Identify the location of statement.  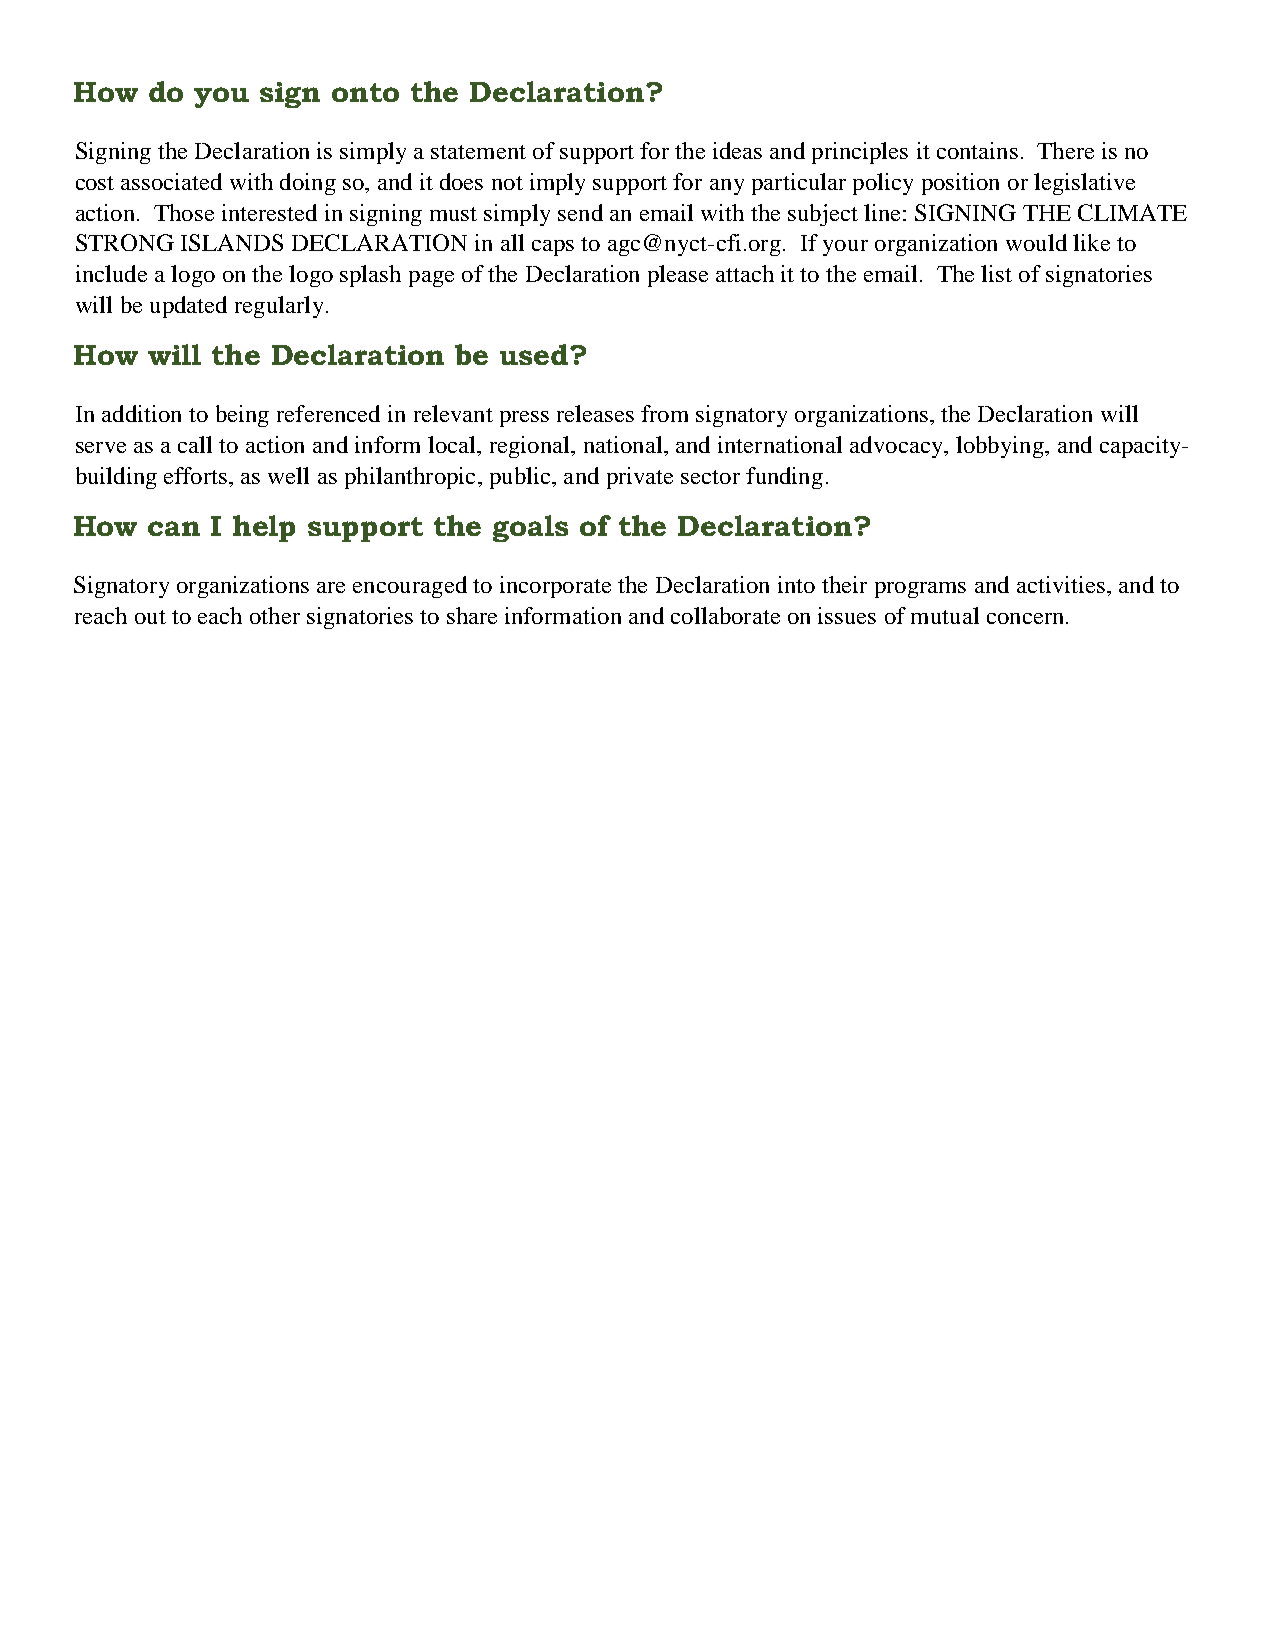
(478, 152).
